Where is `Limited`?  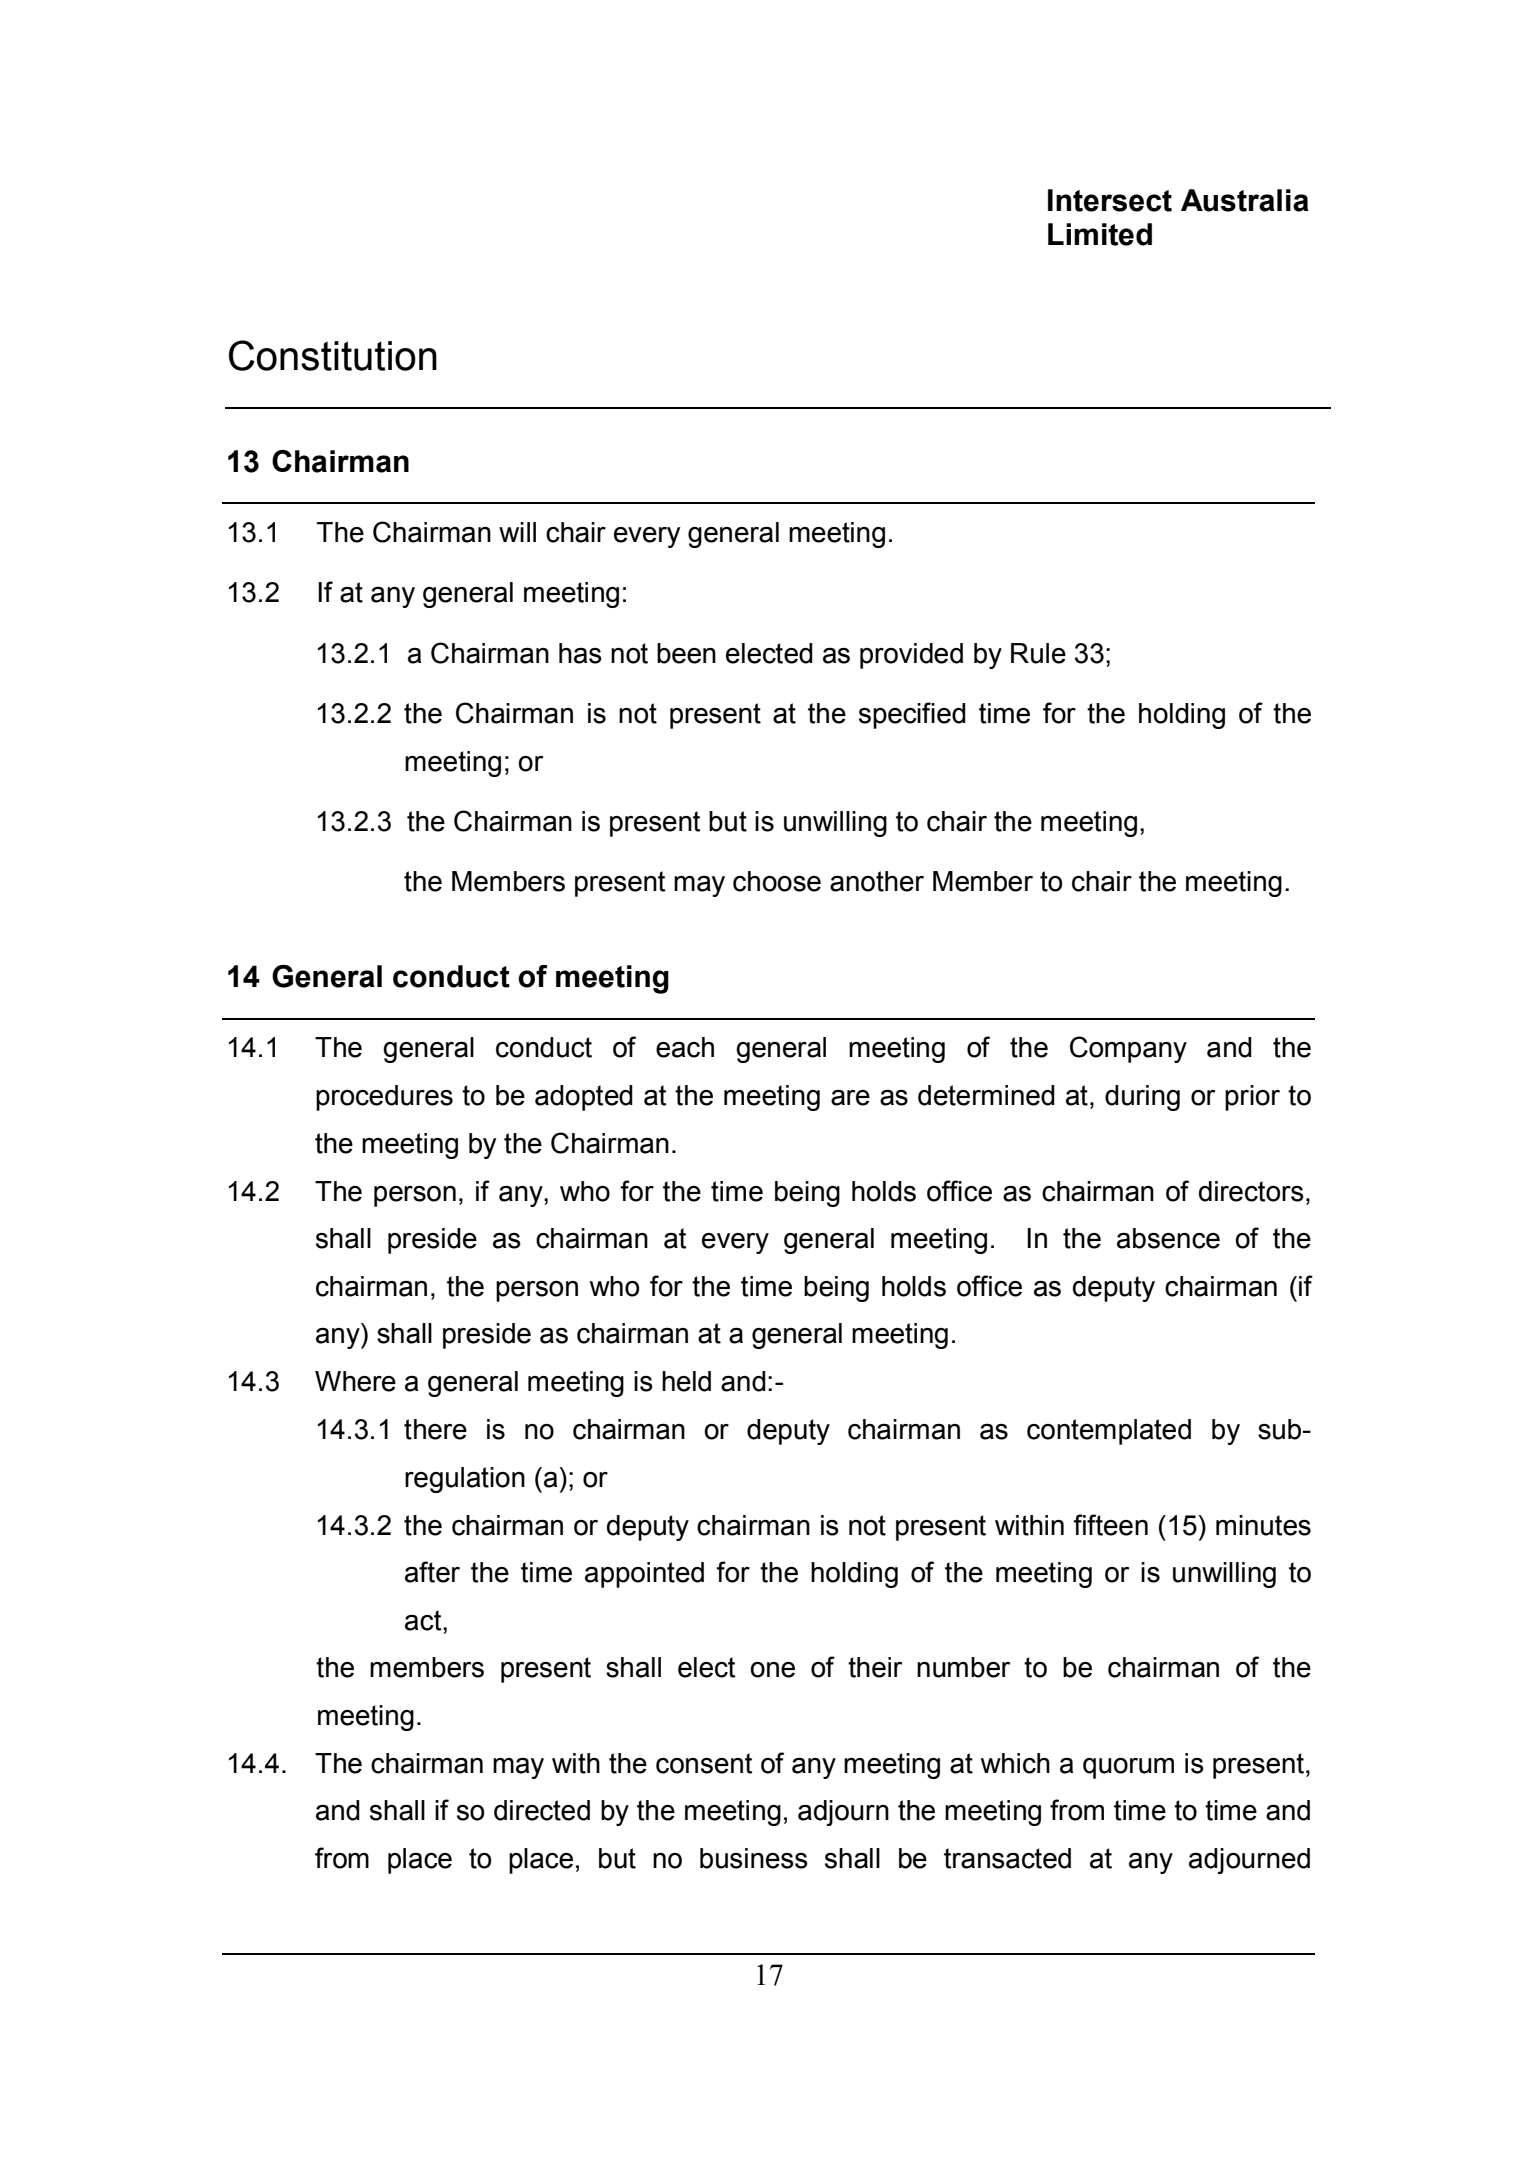 Limited is located at coordinates (1100, 234).
